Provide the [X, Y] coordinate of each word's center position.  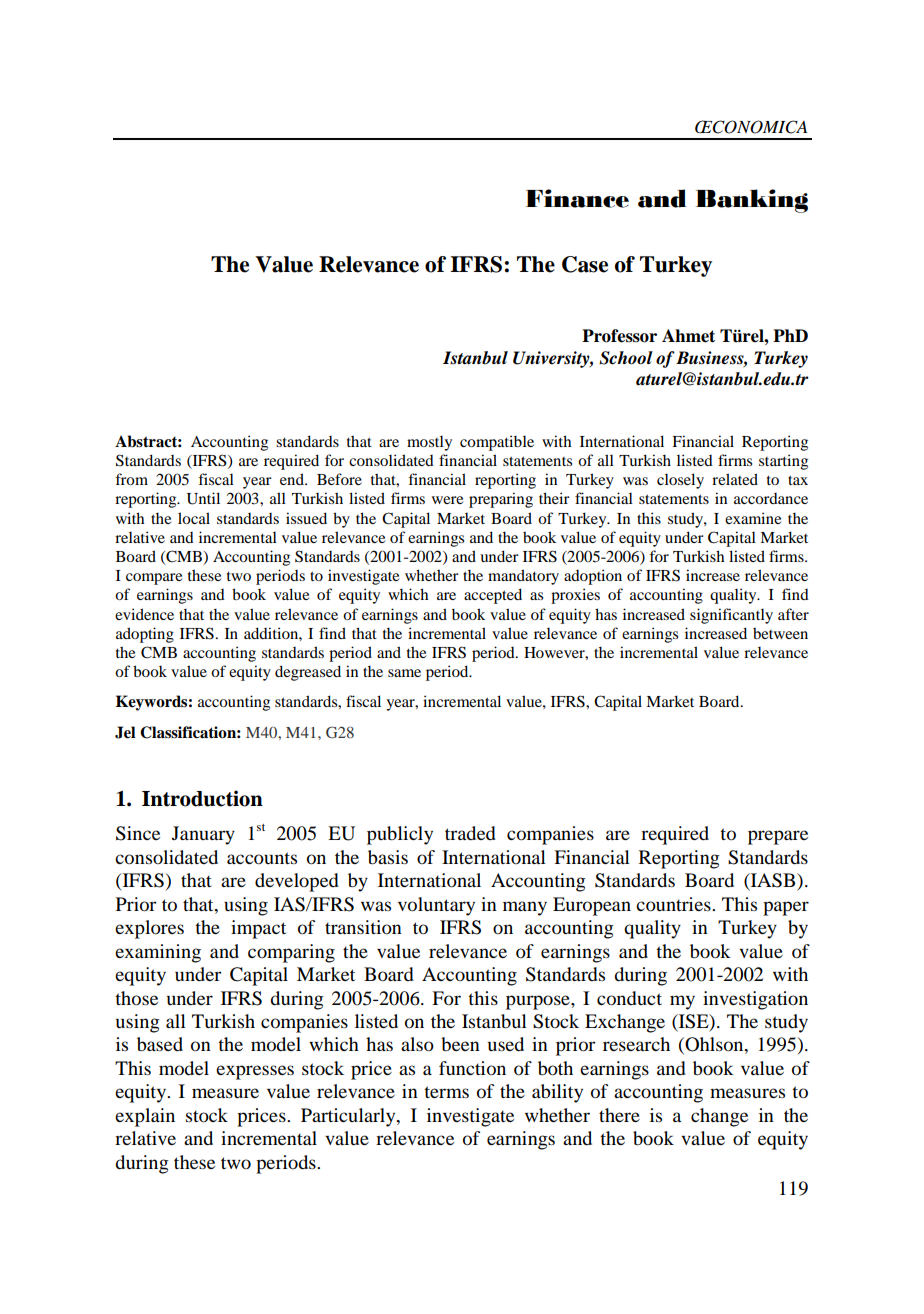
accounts [262, 858]
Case [585, 264]
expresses [255, 1072]
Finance [577, 198]
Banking [752, 201]
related [735, 479]
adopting [145, 635]
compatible [497, 443]
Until [203, 498]
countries [674, 904]
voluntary [436, 906]
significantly [731, 616]
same [404, 673]
